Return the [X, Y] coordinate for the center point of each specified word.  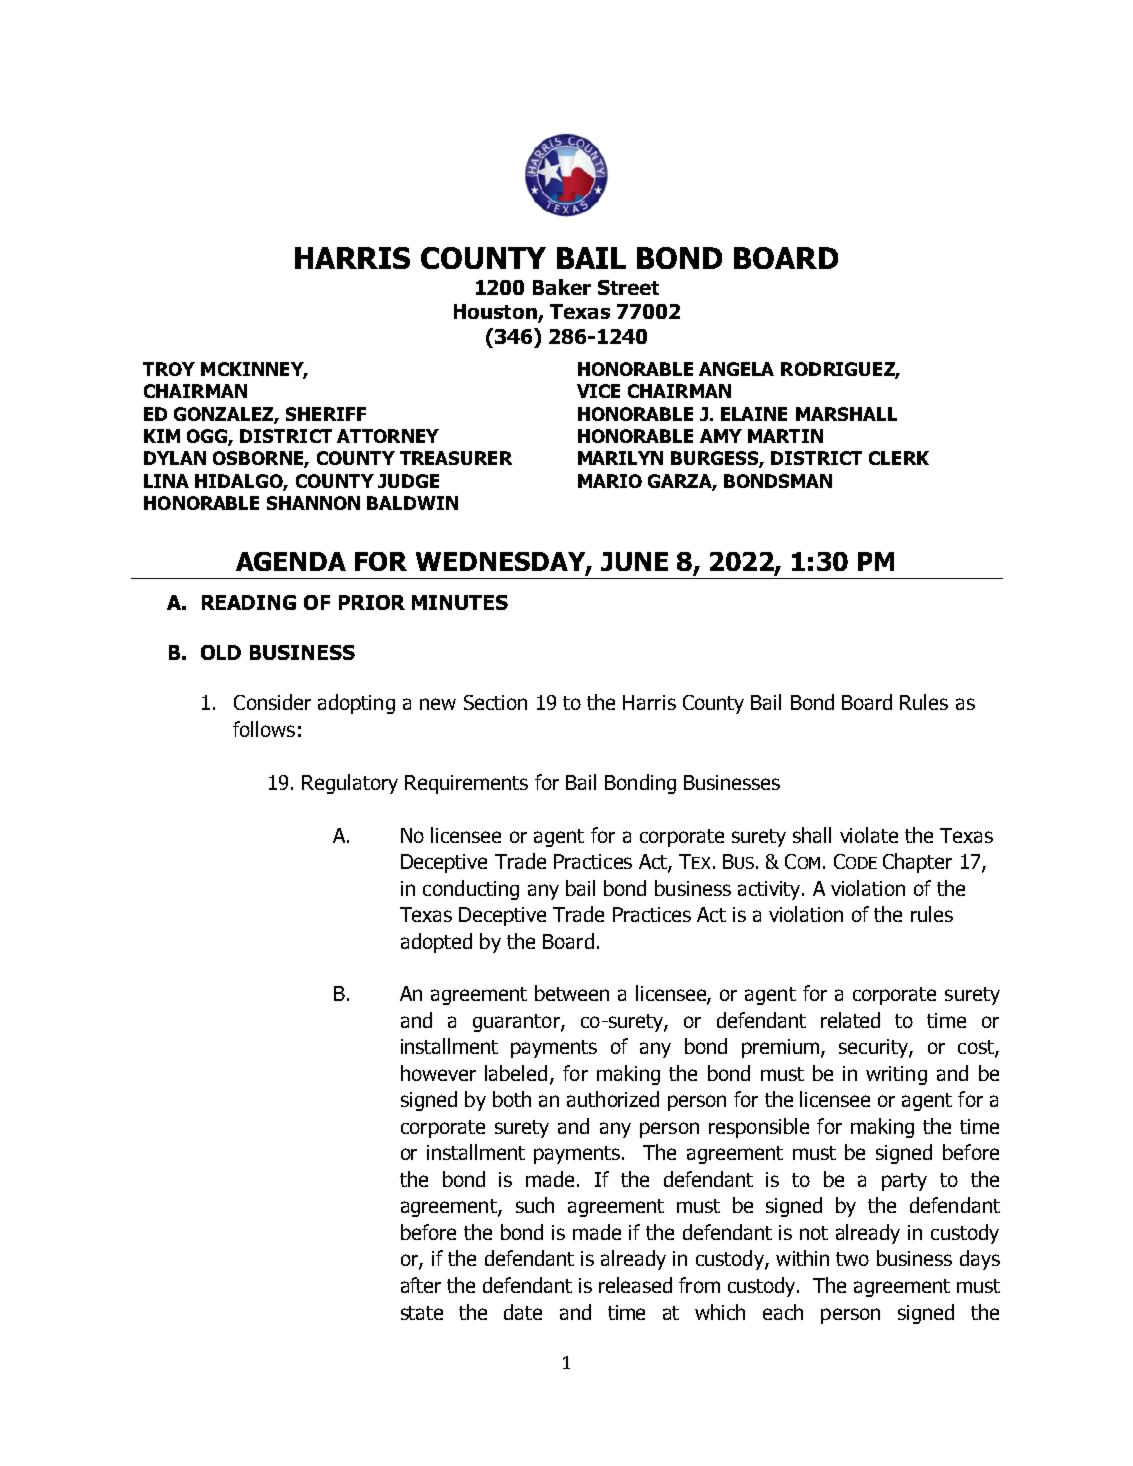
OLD [221, 652]
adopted [436, 943]
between [572, 993]
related [850, 1020]
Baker [562, 287]
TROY [169, 369]
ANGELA [736, 369]
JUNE [634, 561]
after [421, 1285]
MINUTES [460, 602]
